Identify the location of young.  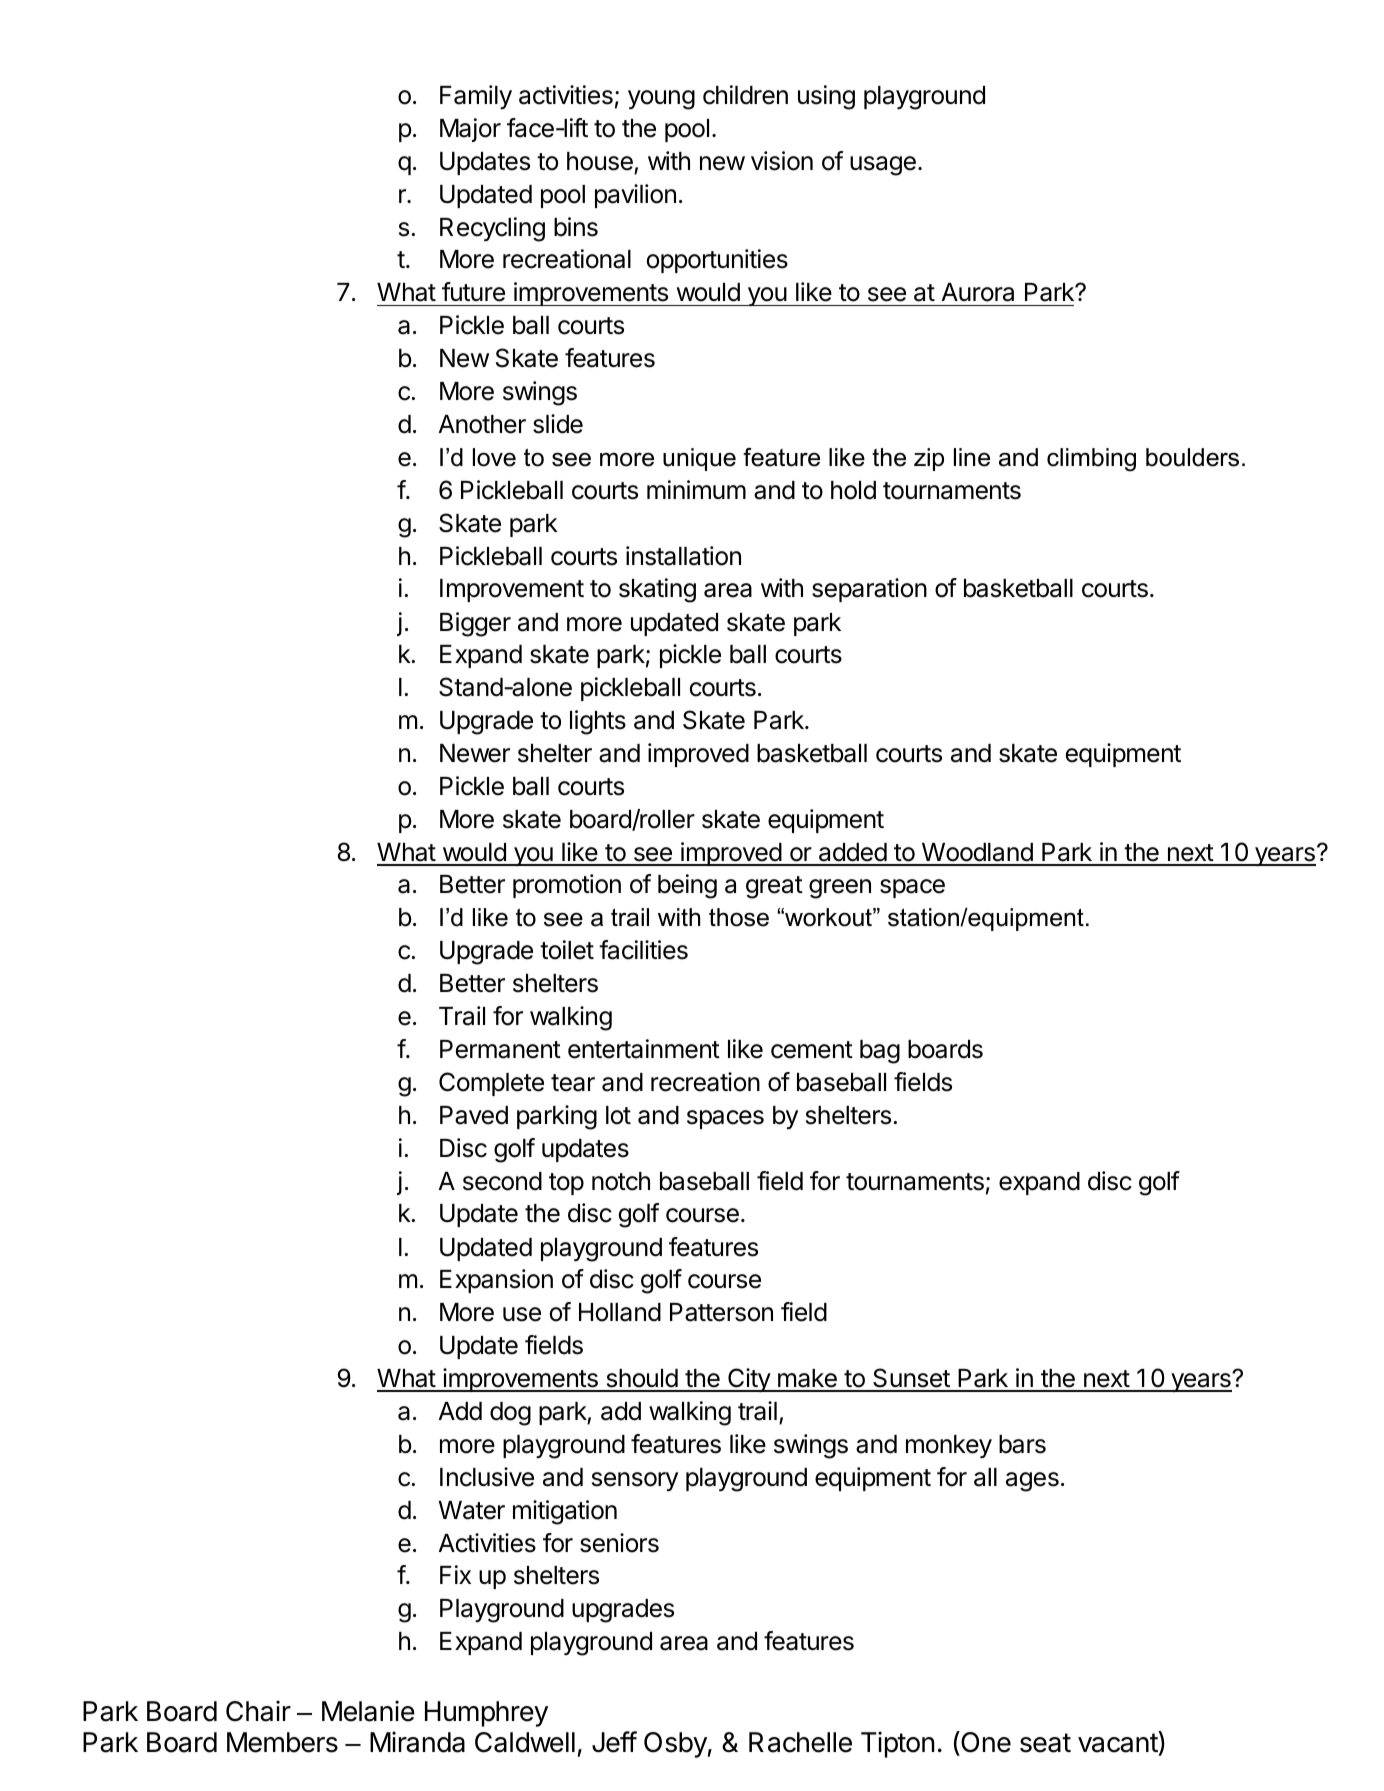
(661, 100).
